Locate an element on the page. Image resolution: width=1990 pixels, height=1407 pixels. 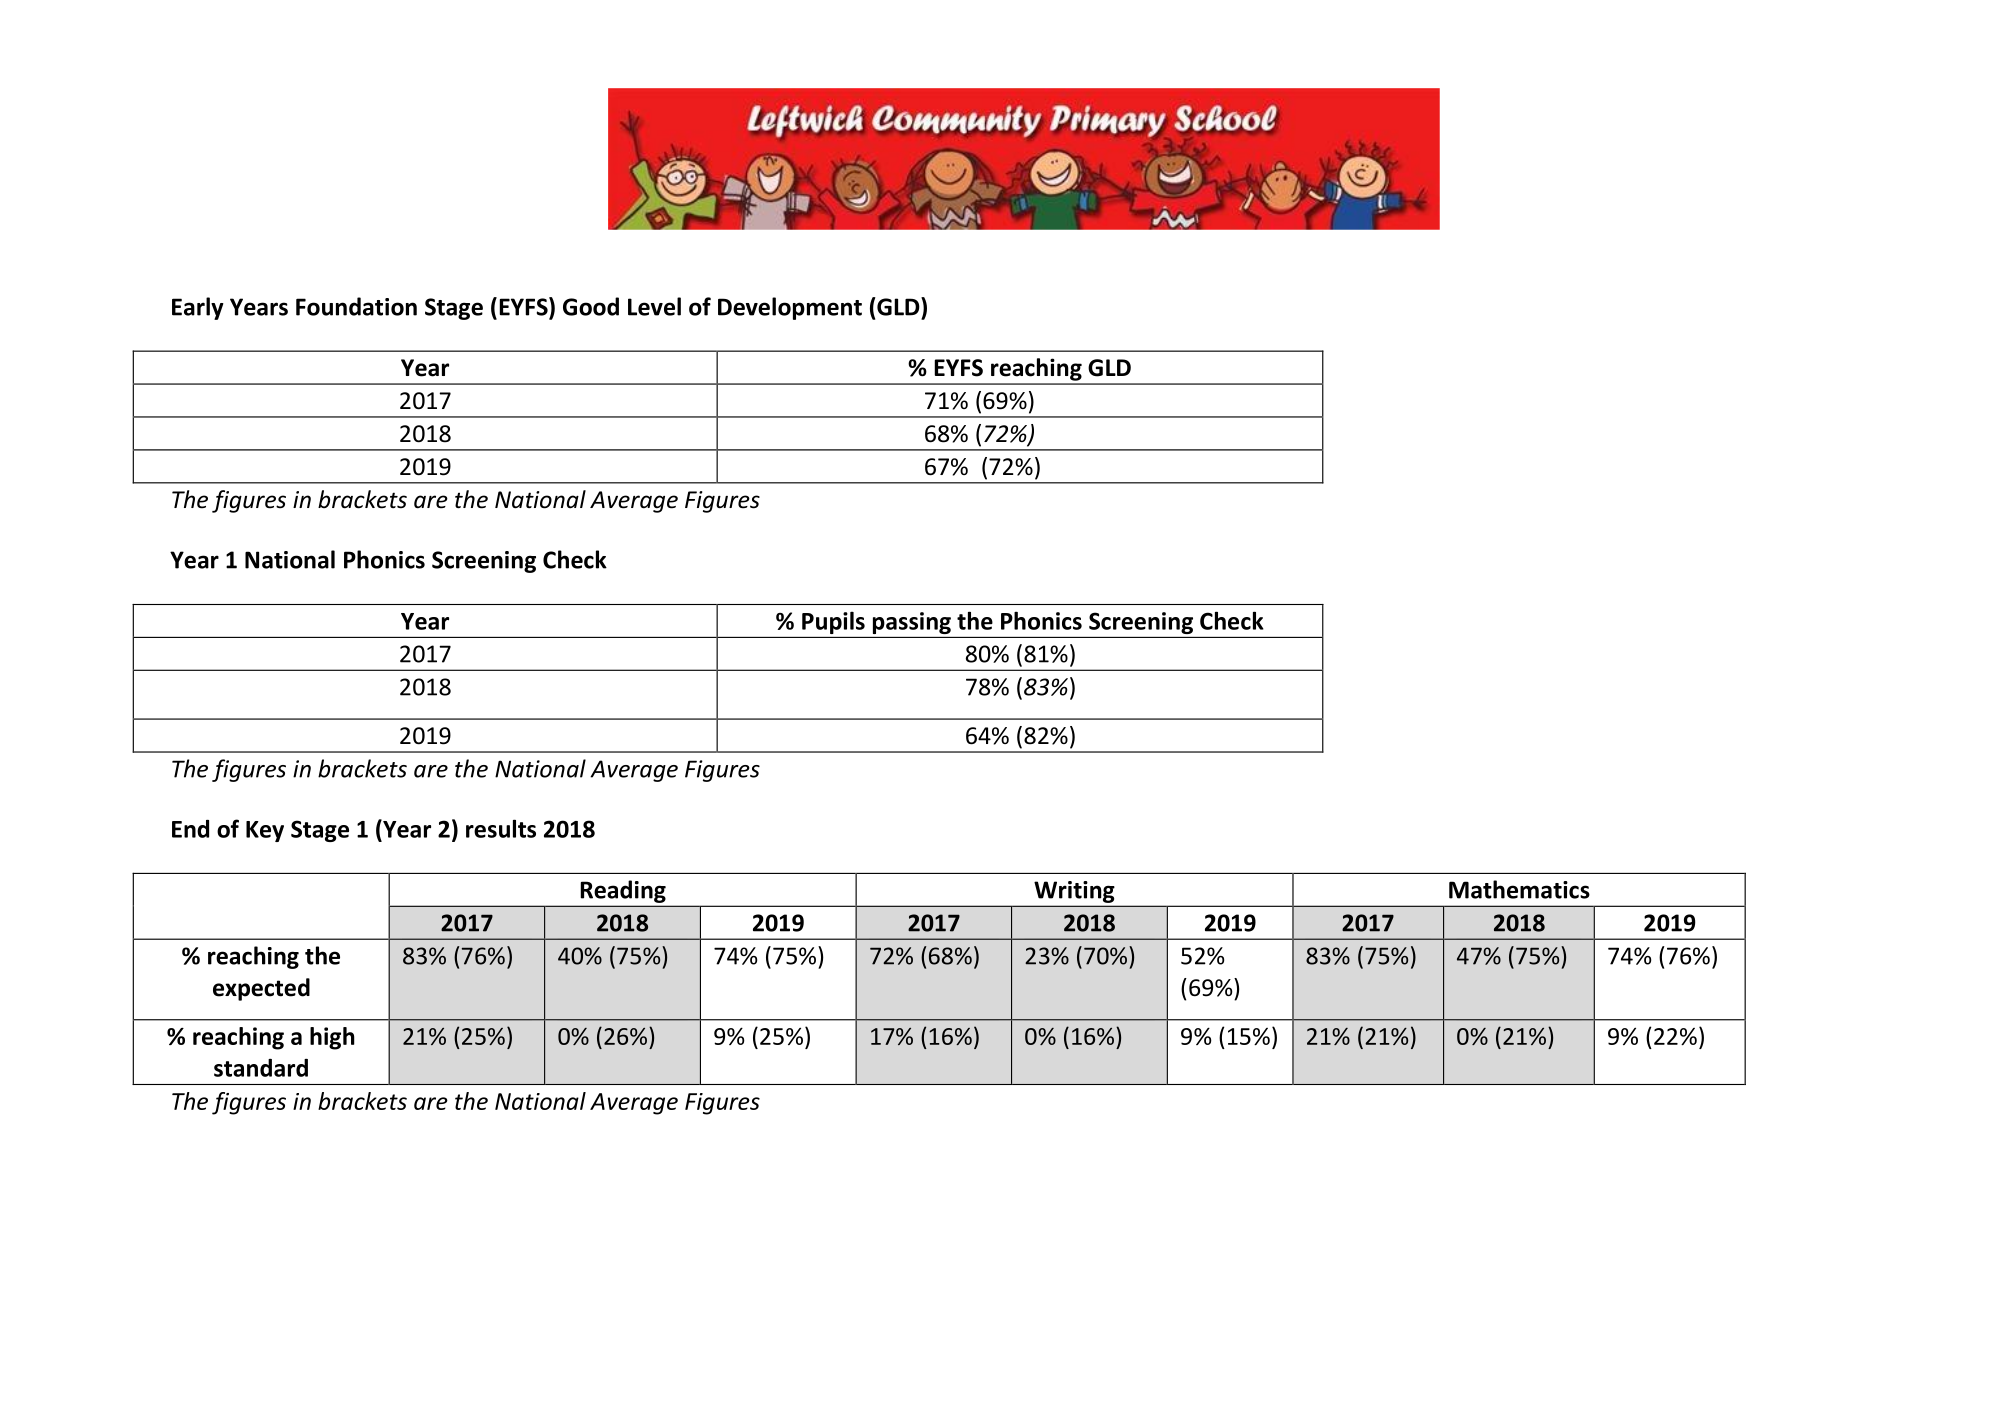
standard is located at coordinates (261, 1068).
